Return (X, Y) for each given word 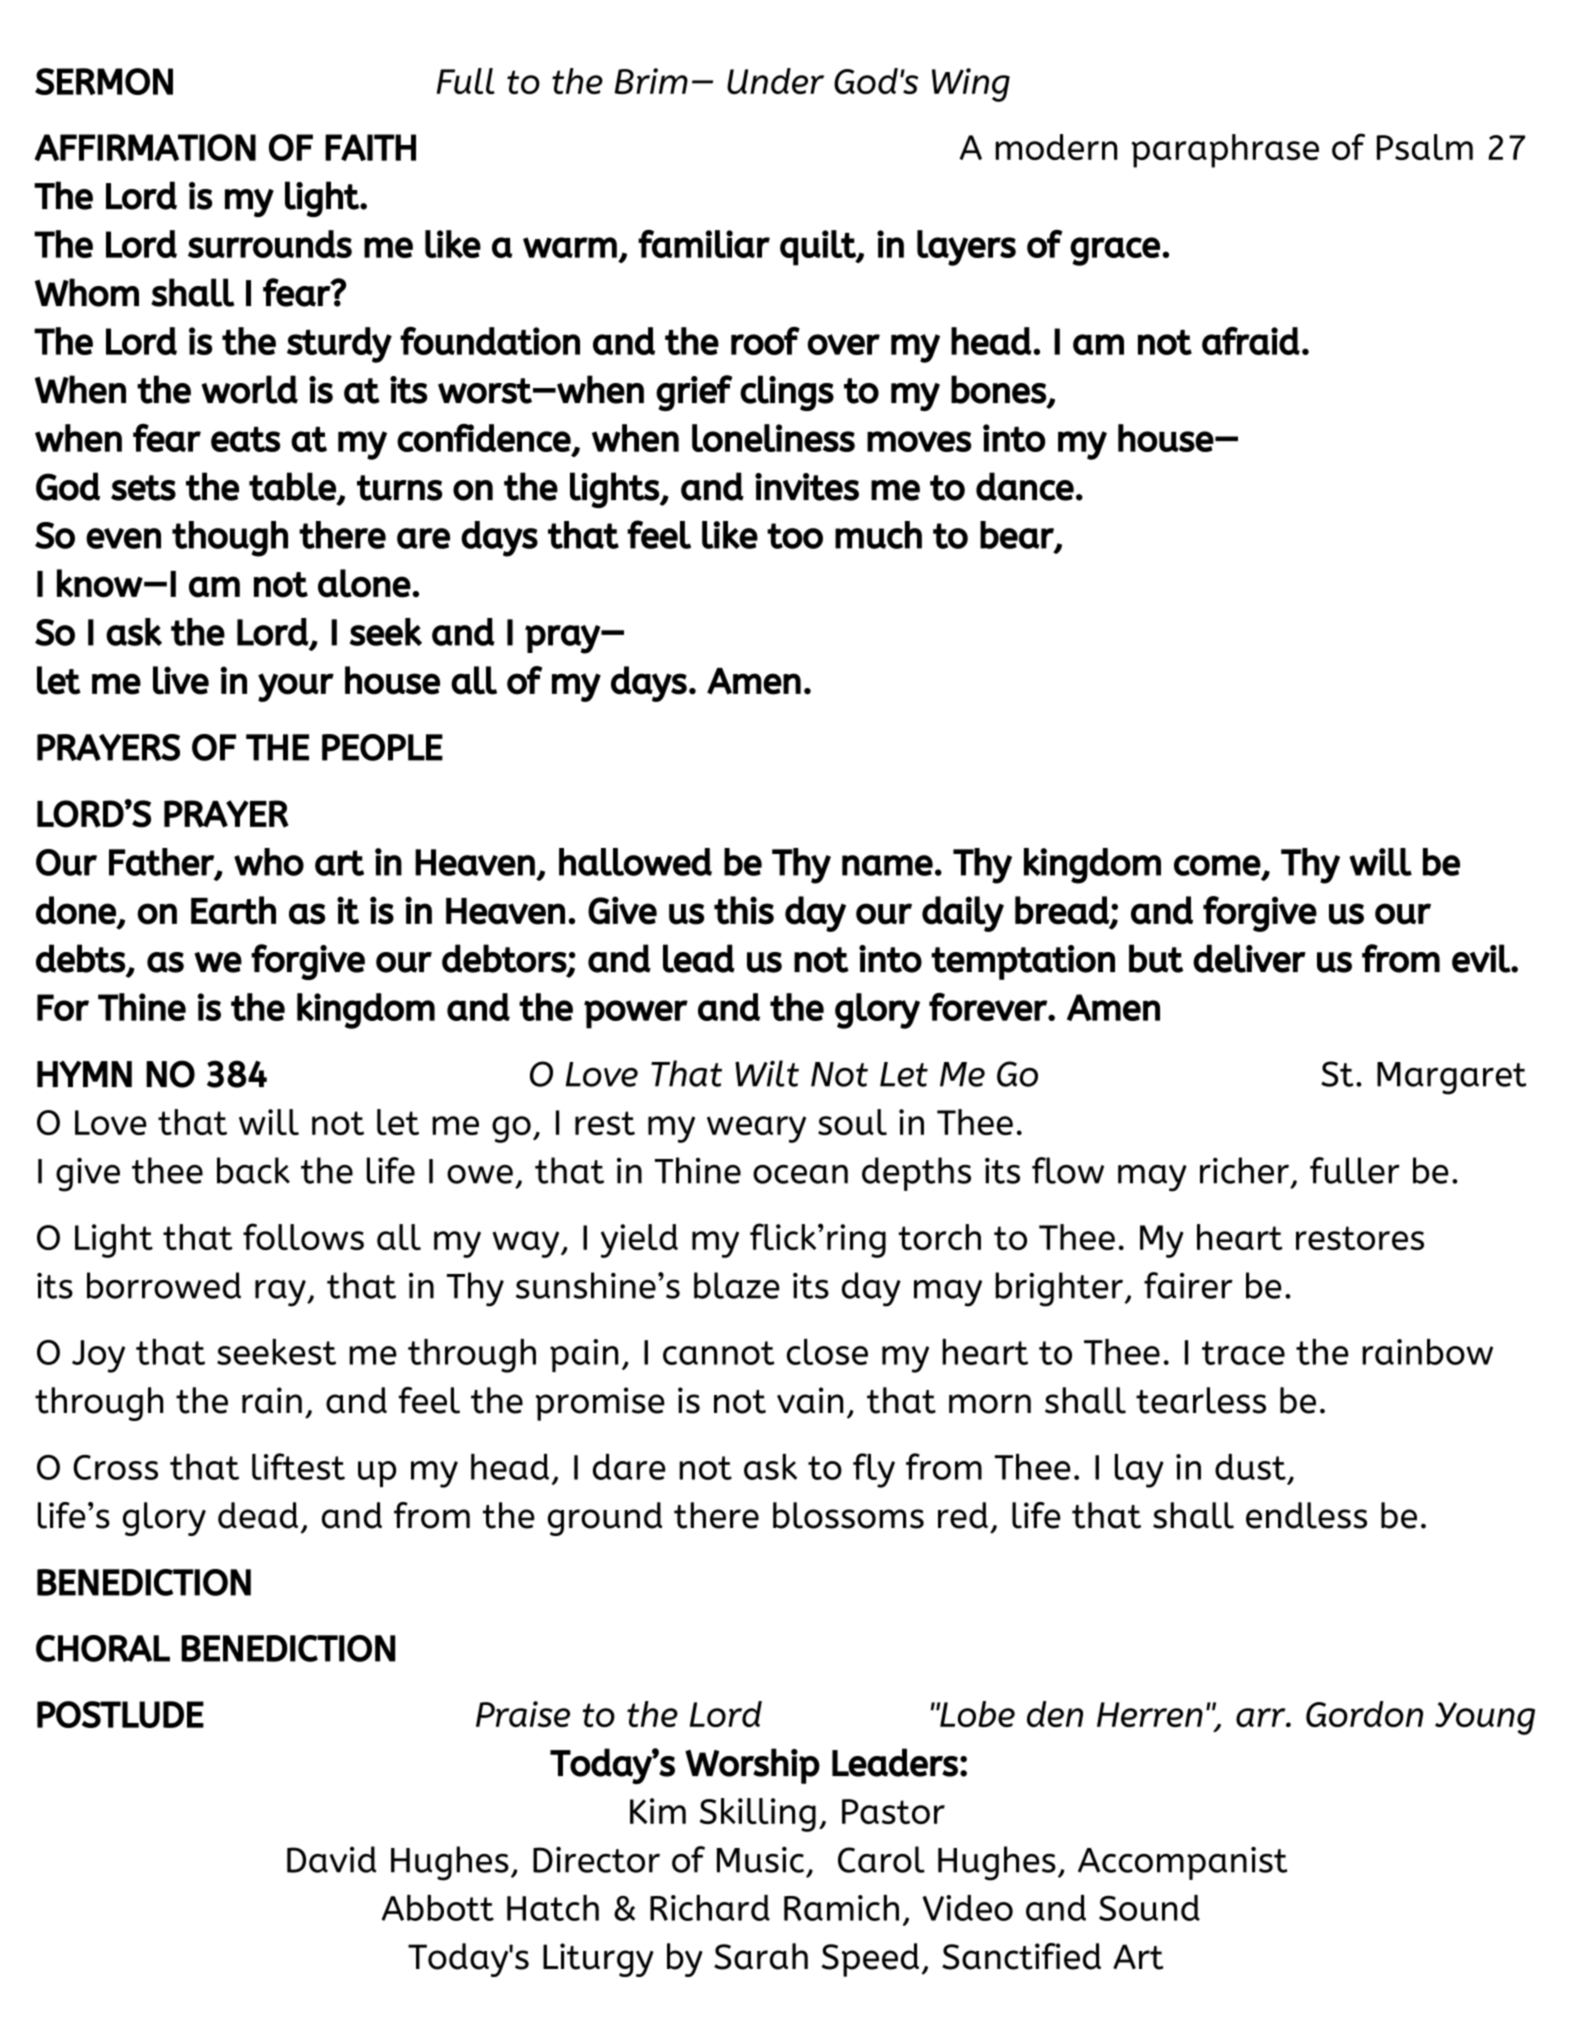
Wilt (767, 1073)
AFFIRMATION (145, 147)
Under (775, 81)
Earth (233, 910)
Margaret (1452, 1078)
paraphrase (1225, 151)
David (332, 1859)
